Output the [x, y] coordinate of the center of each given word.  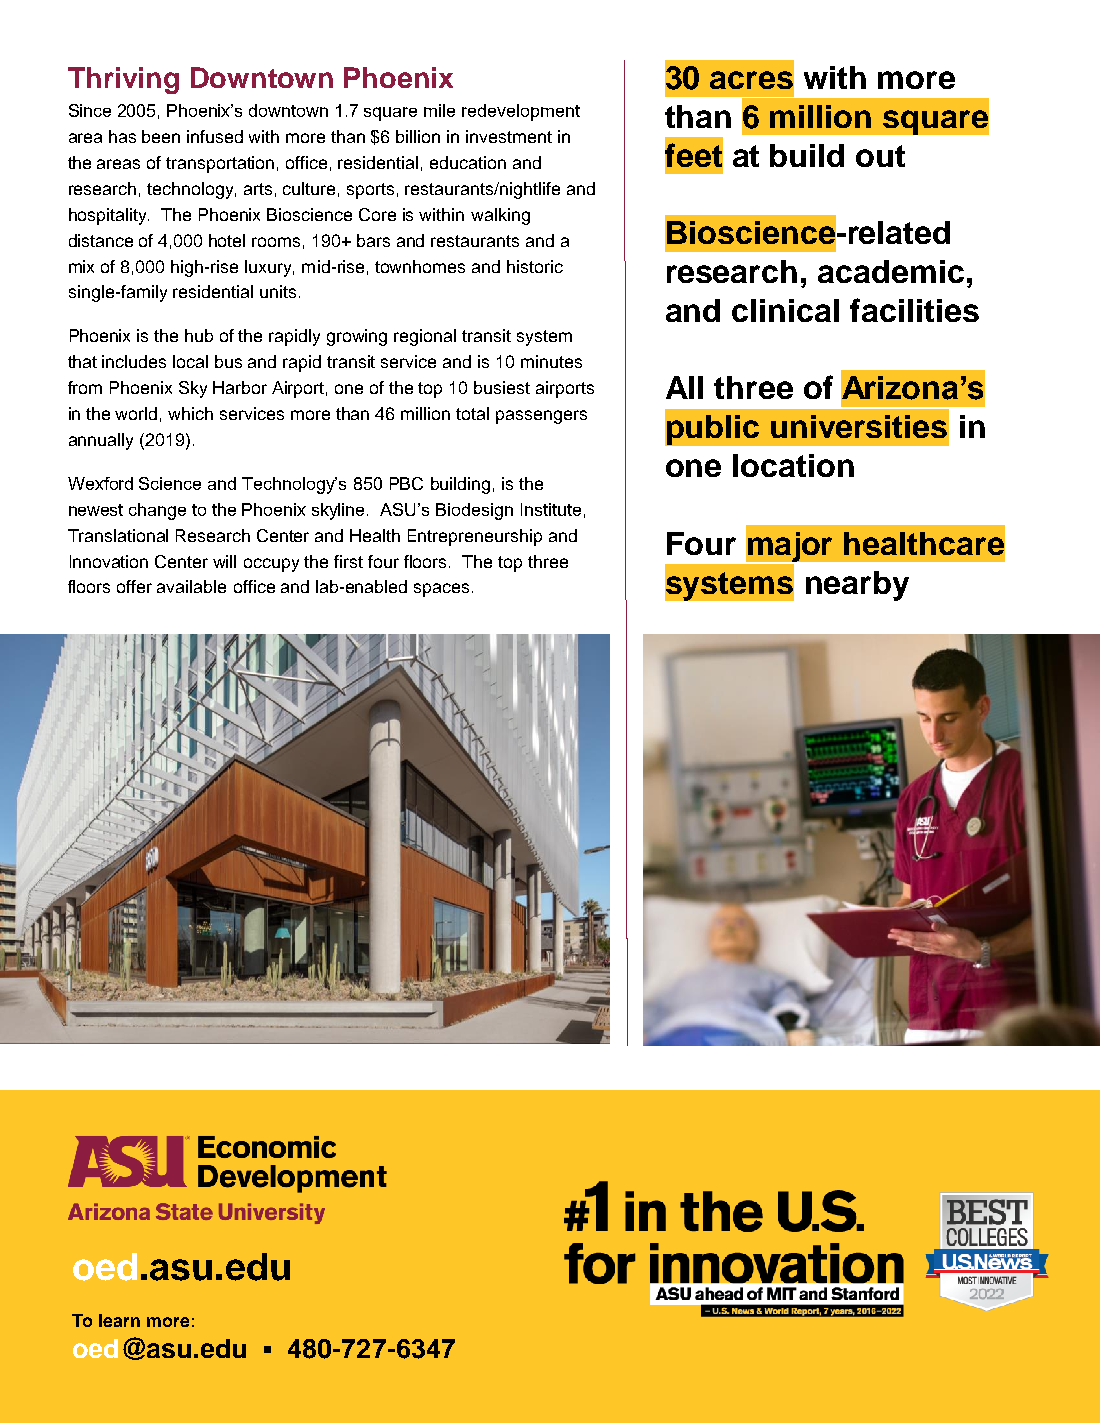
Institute [551, 509]
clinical [785, 310]
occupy [271, 565]
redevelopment [521, 112]
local [190, 361]
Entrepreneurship [475, 537]
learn [119, 1320]
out [880, 156]
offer [134, 586]
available [191, 586]
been [161, 136]
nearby [857, 586]
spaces [441, 590]
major [791, 548]
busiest [502, 387]
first [348, 561]
